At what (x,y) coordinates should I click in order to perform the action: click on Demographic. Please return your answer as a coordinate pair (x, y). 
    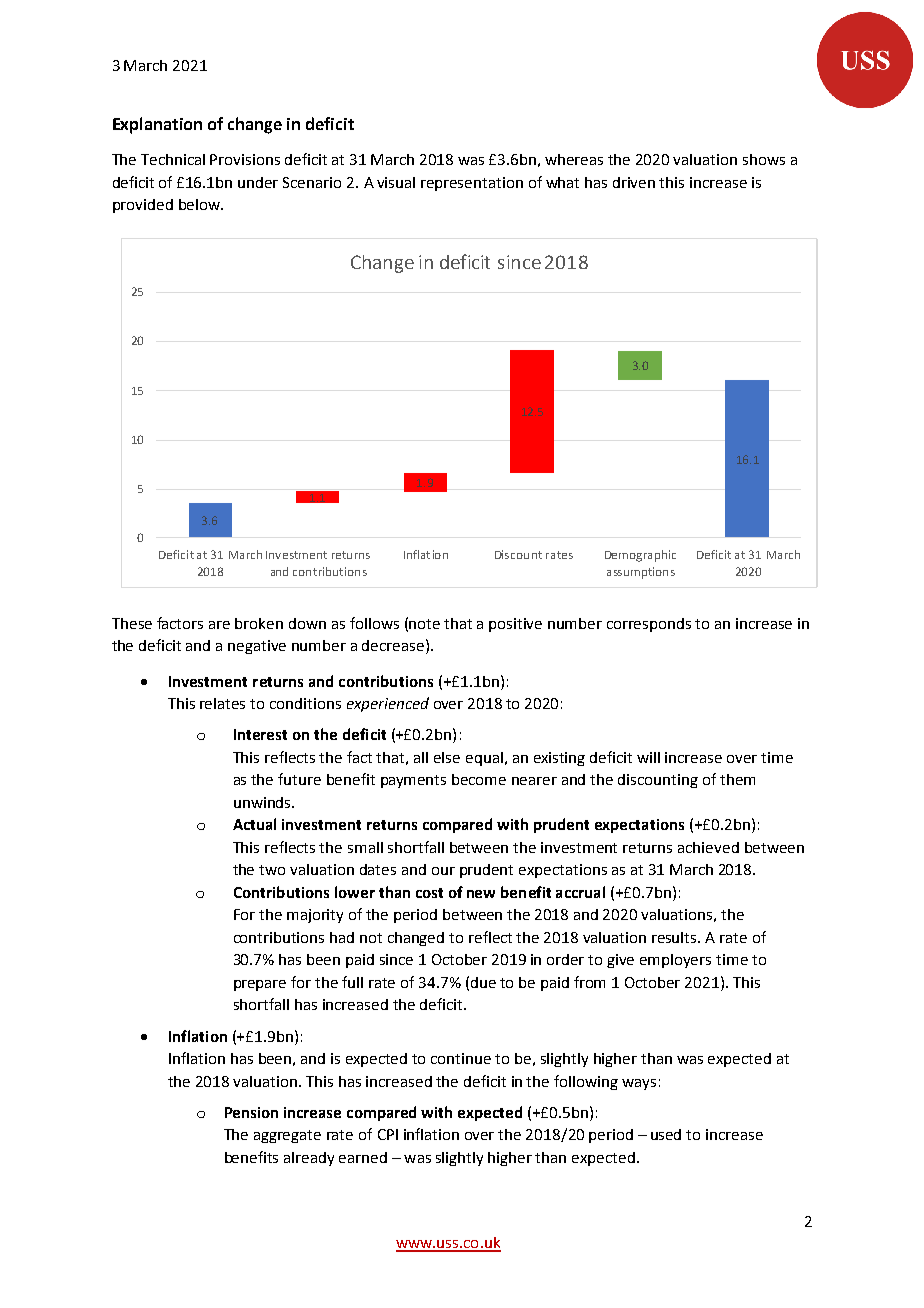
    Looking at the image, I should click on (640, 556).
